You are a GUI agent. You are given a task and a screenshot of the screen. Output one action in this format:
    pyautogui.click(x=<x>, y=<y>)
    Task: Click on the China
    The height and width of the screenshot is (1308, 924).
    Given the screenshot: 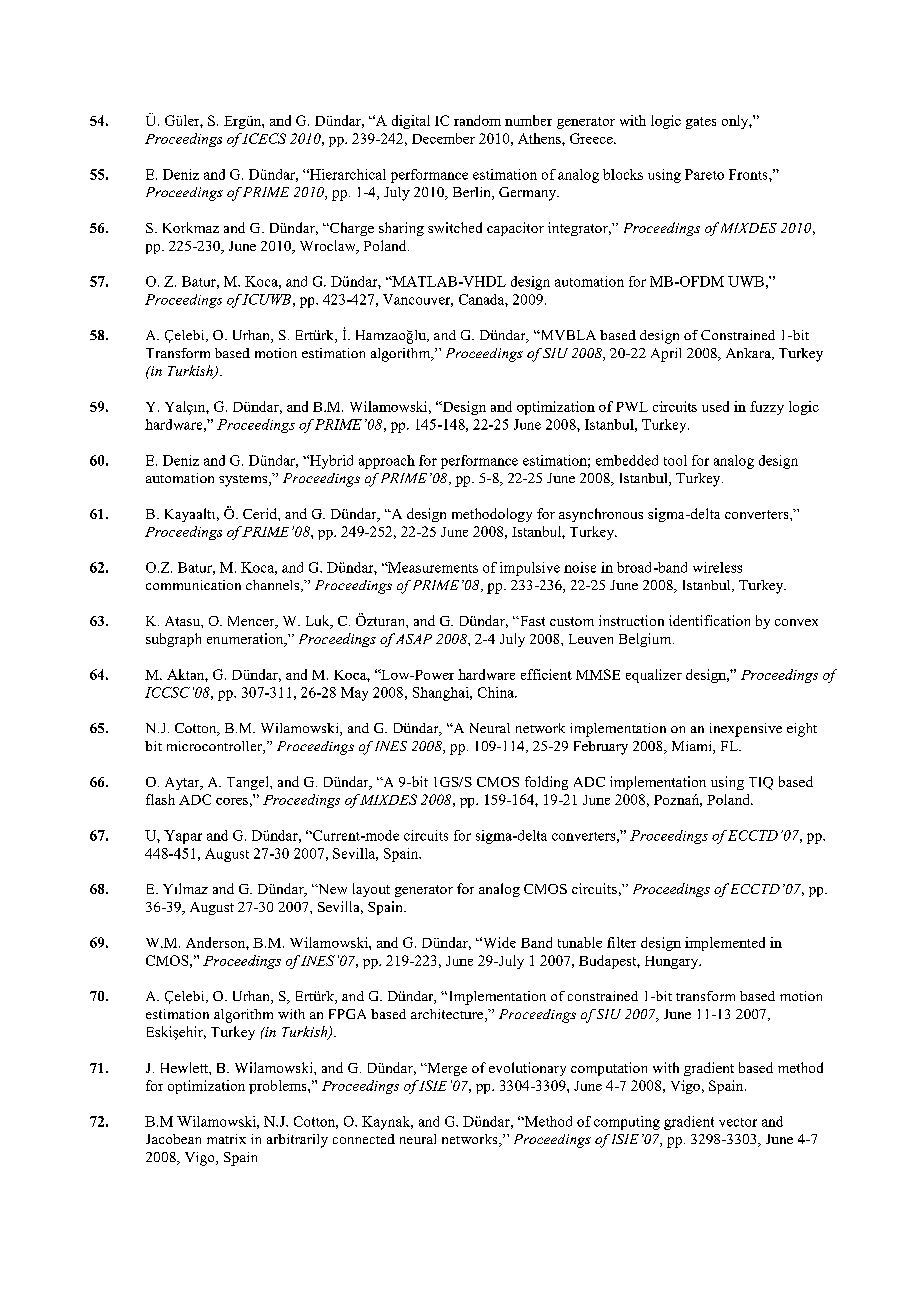 What is the action you would take?
    pyautogui.click(x=497, y=692)
